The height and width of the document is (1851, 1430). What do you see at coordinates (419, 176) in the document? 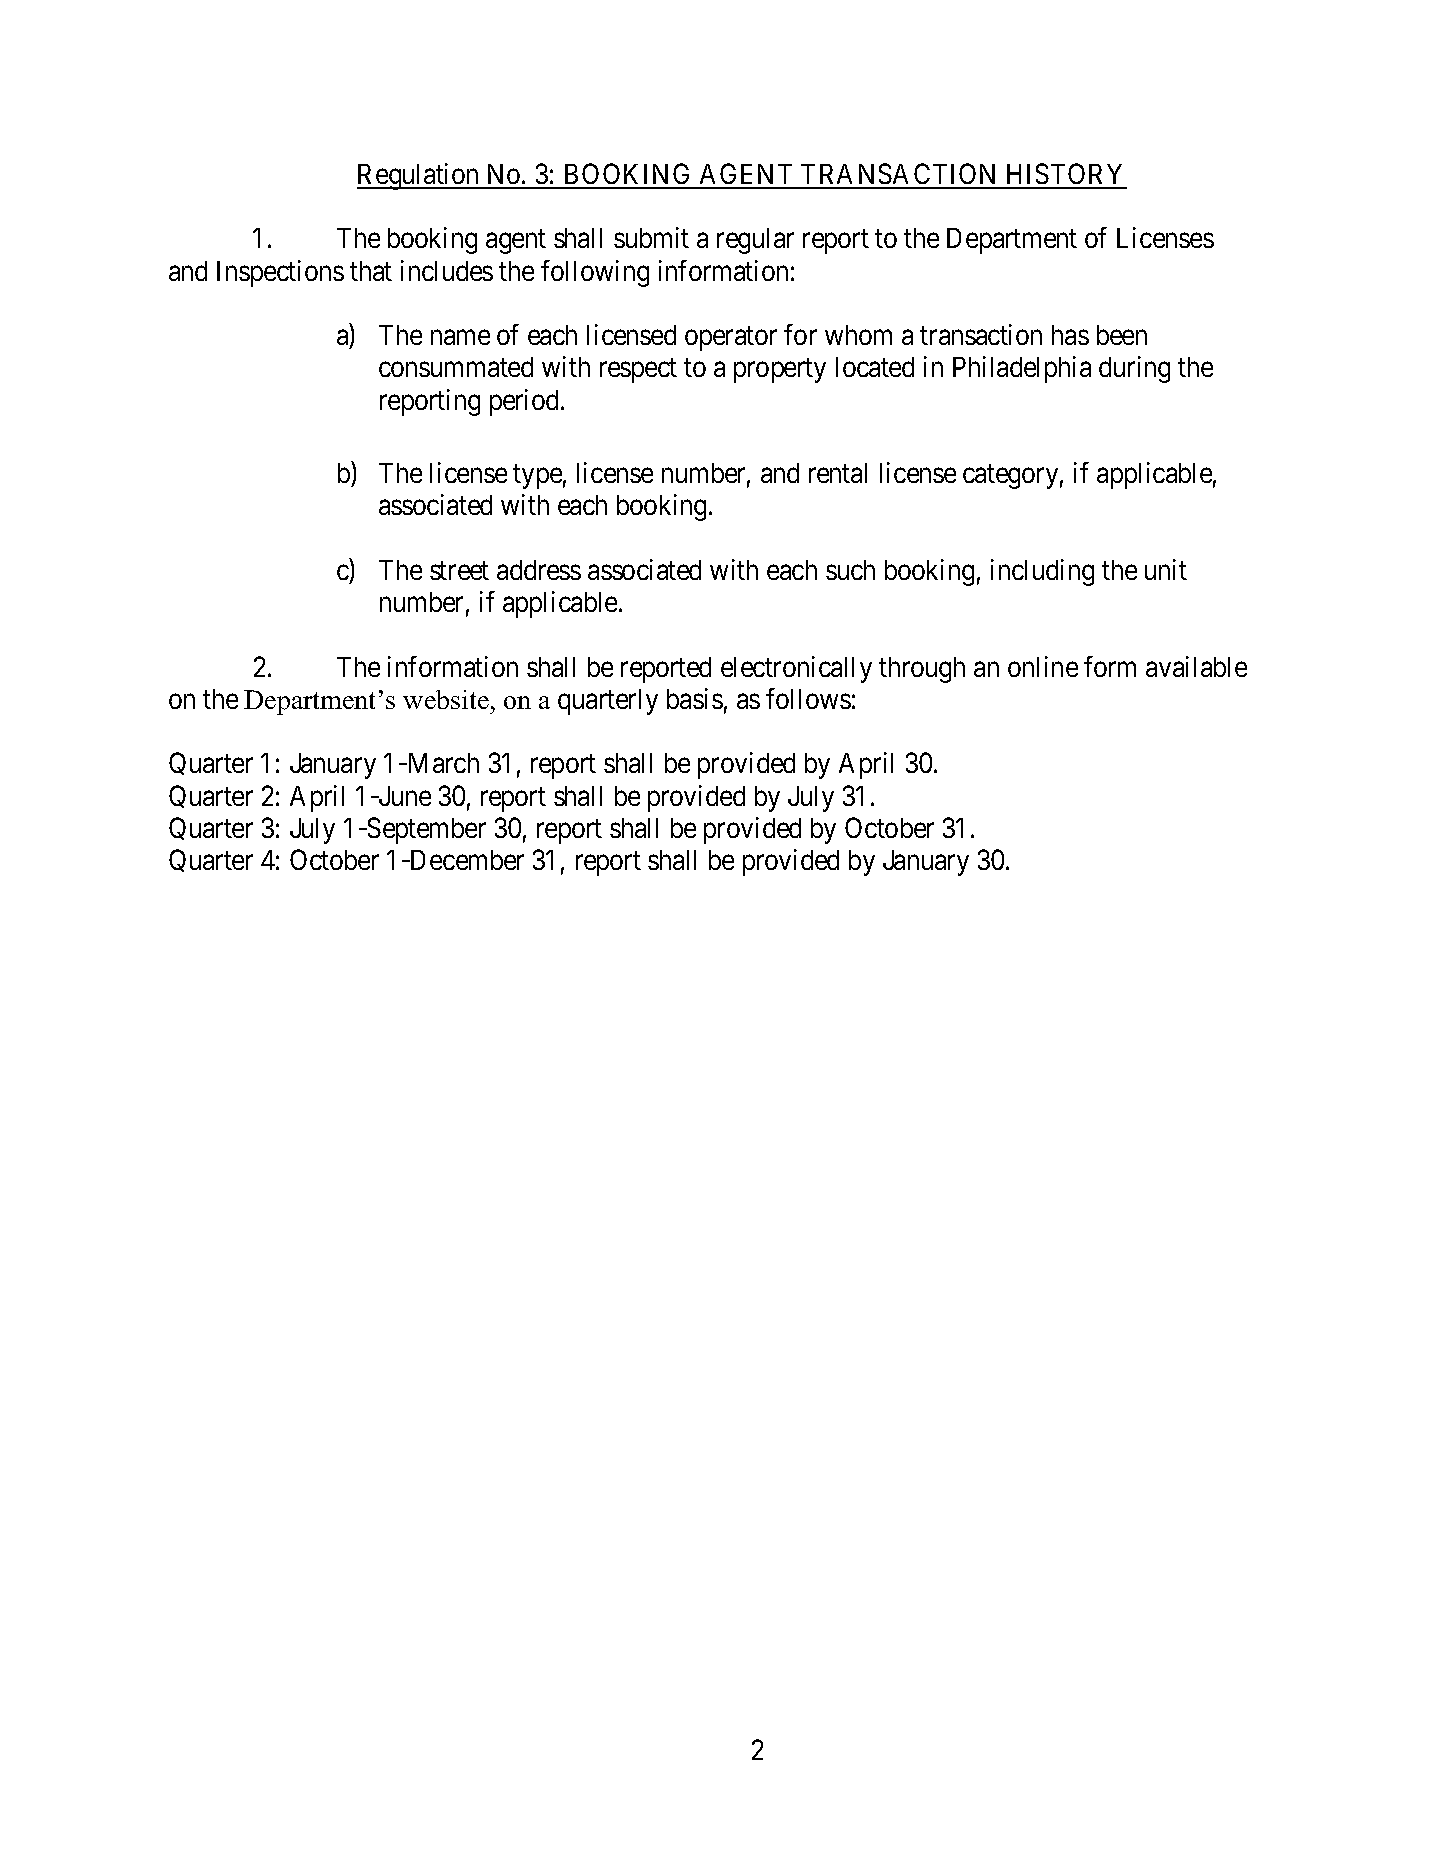
I see `Regulation` at bounding box center [419, 176].
